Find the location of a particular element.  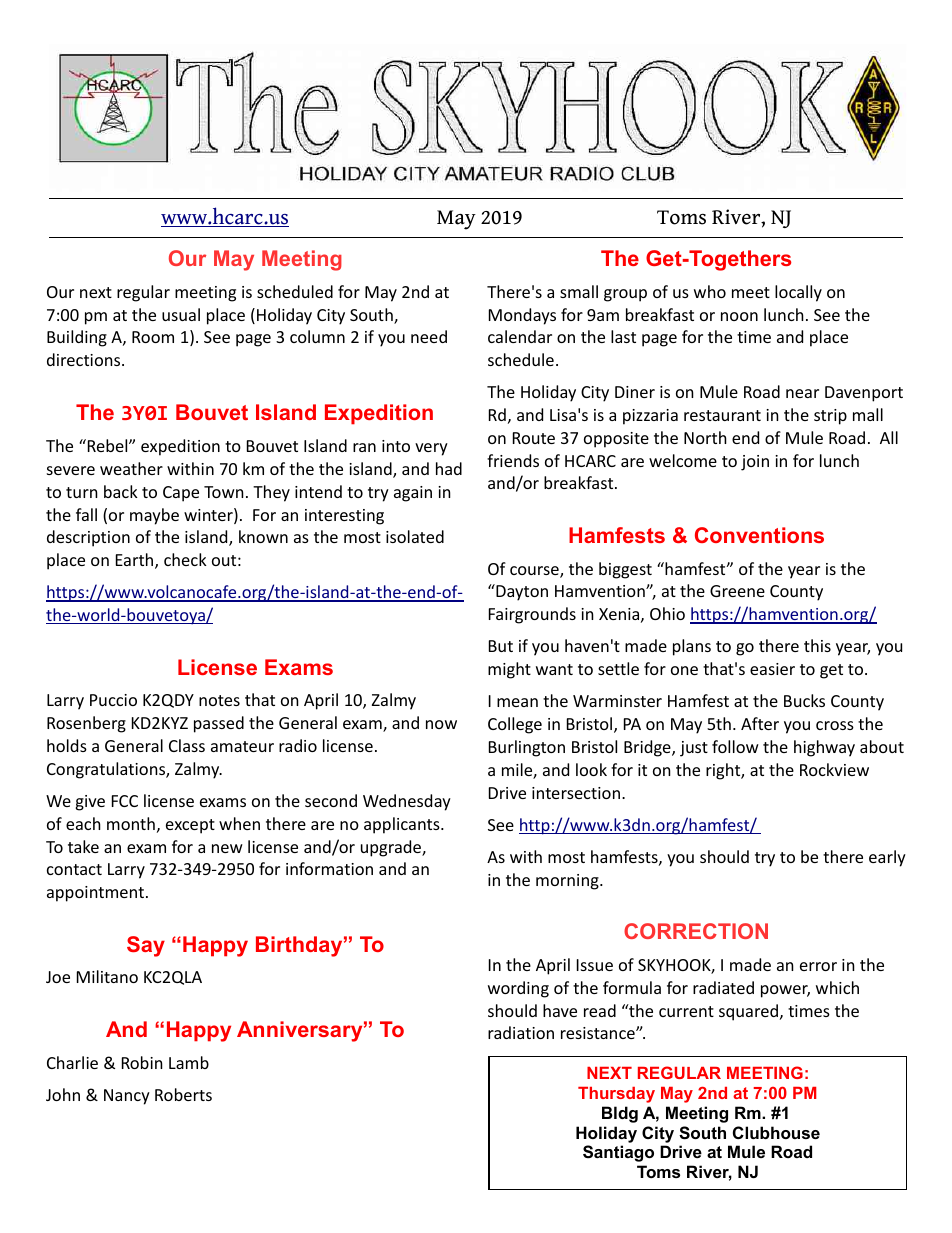

Mondays is located at coordinates (522, 316).
